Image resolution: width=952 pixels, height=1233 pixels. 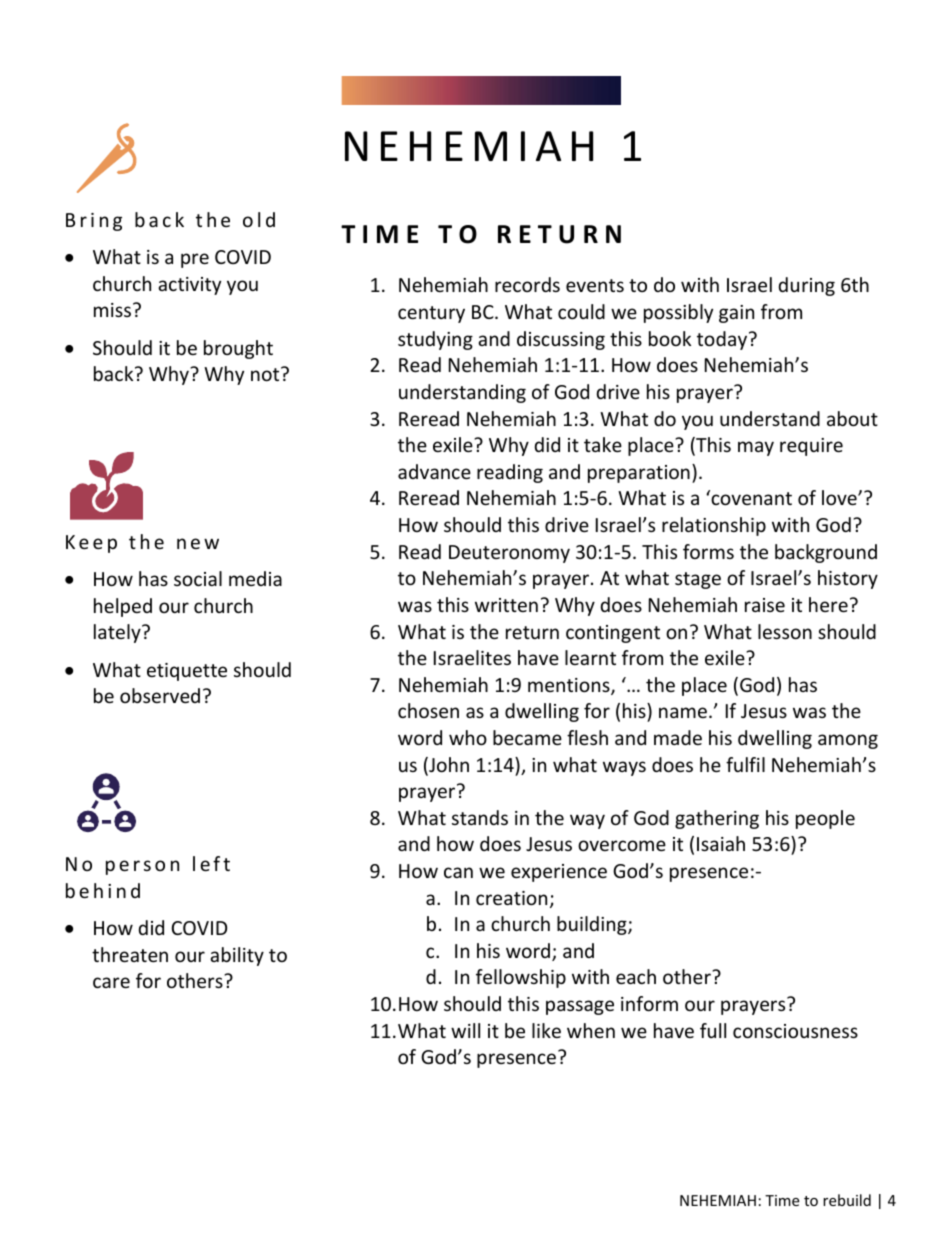 What do you see at coordinates (458, 872) in the image?
I see `can` at bounding box center [458, 872].
